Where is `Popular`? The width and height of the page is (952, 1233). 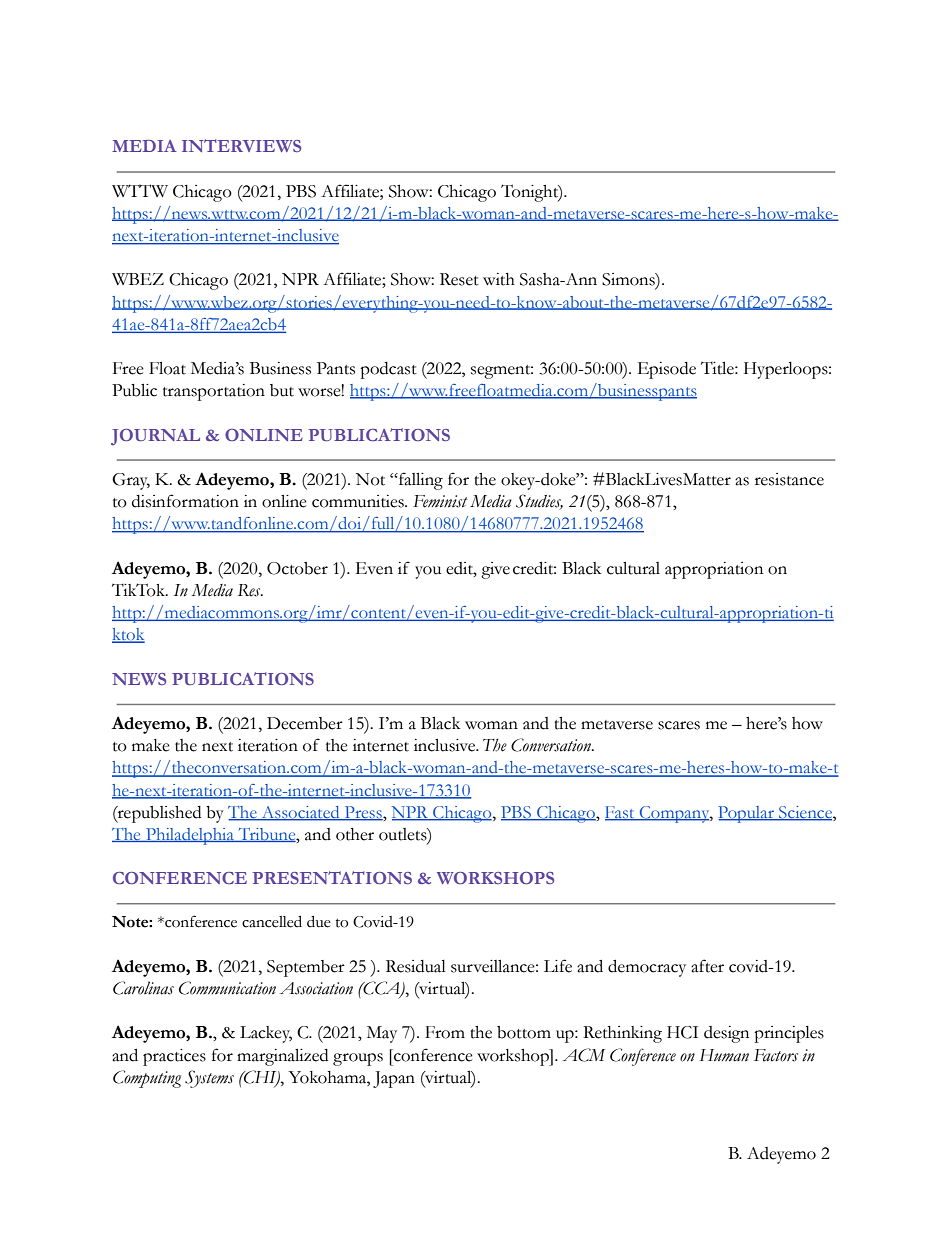
Popular is located at coordinates (747, 814).
